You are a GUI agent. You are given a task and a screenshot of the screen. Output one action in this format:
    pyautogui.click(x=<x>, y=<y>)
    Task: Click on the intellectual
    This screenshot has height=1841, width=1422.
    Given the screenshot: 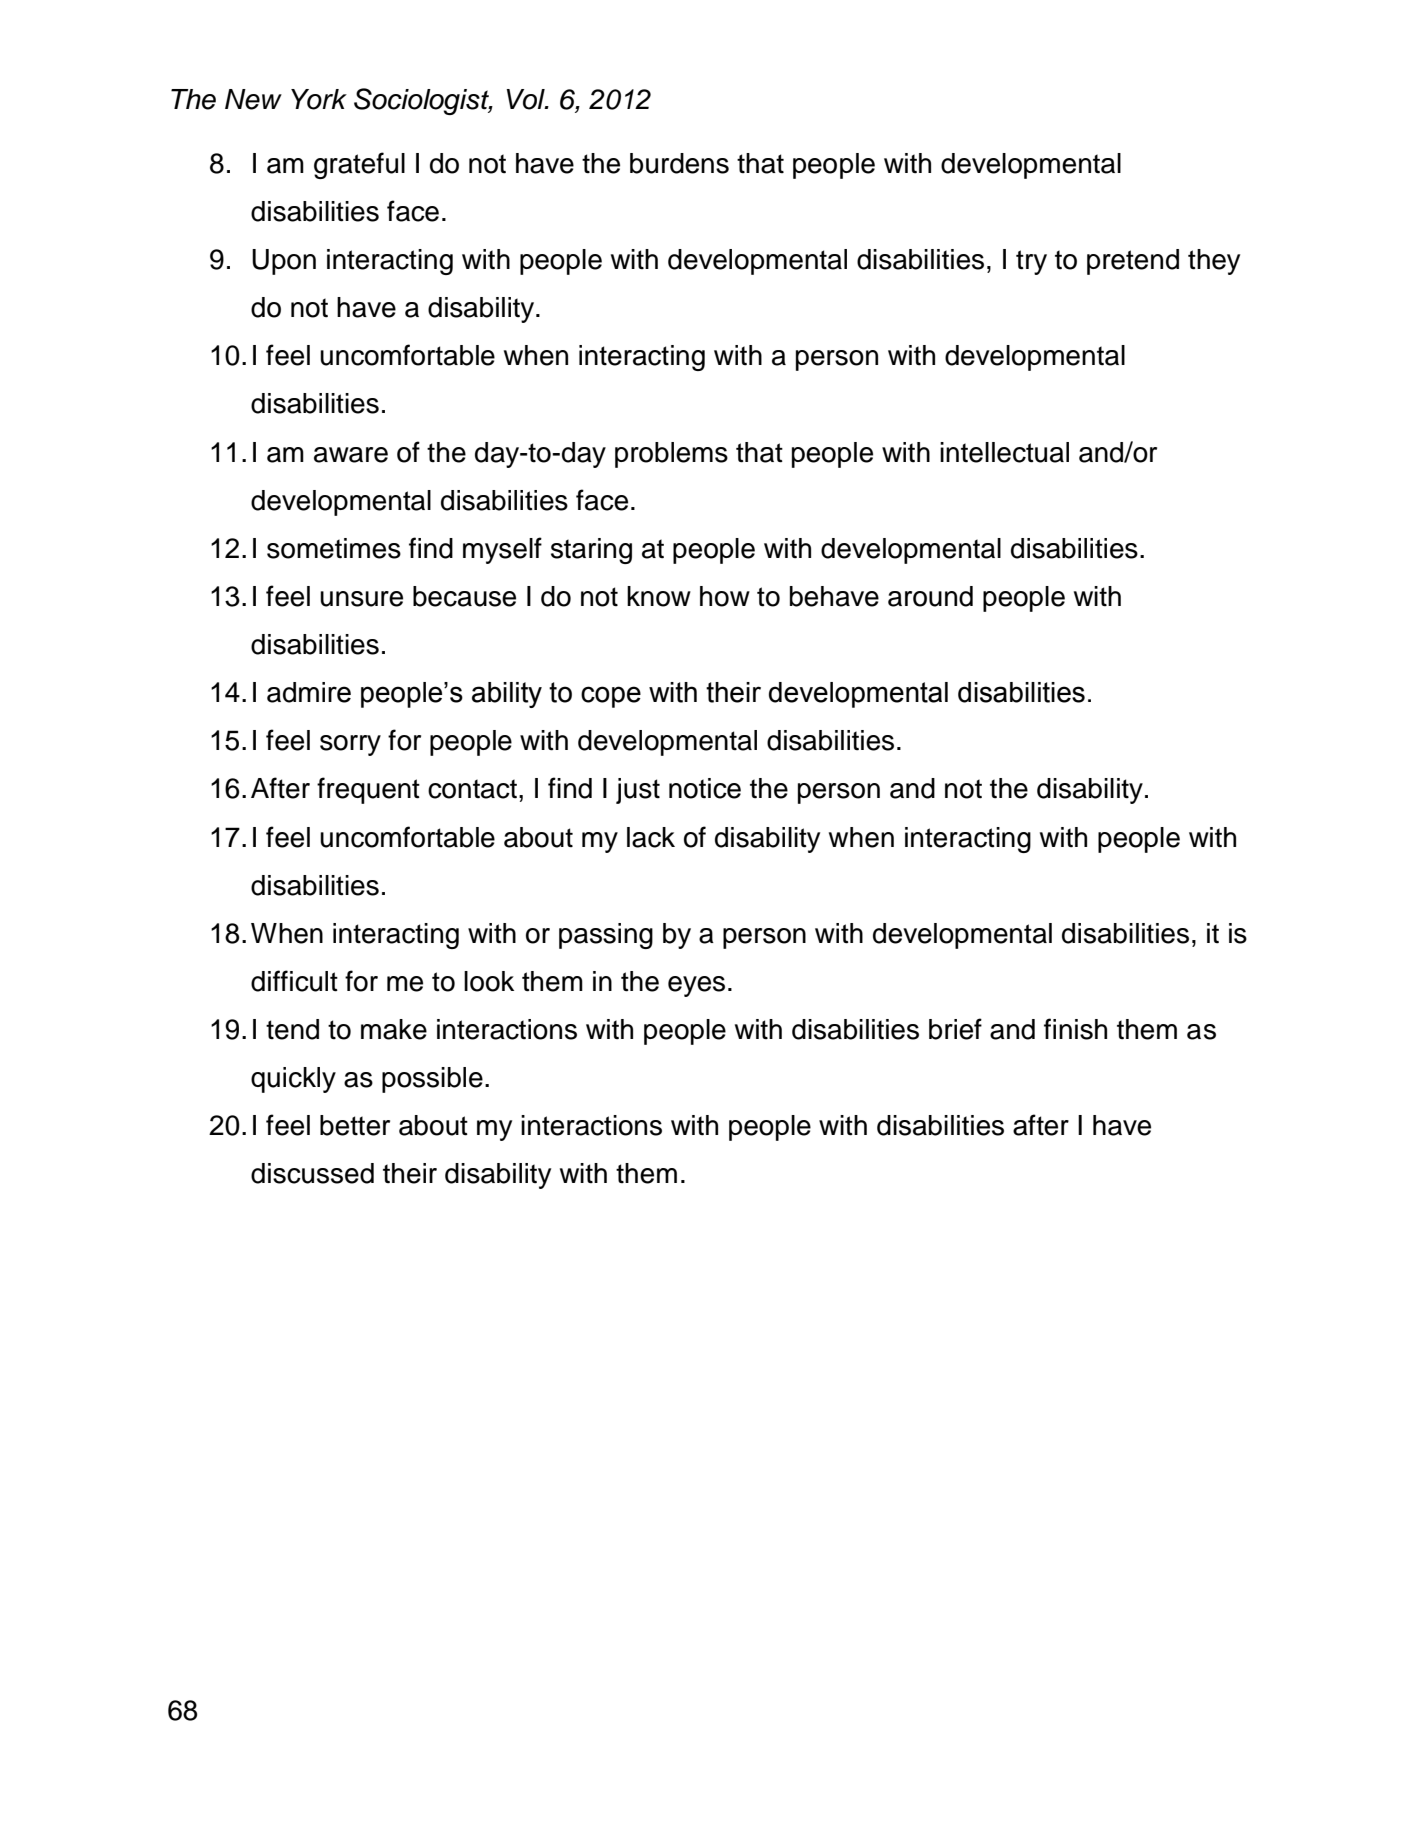 What is the action you would take?
    pyautogui.click(x=1004, y=452)
